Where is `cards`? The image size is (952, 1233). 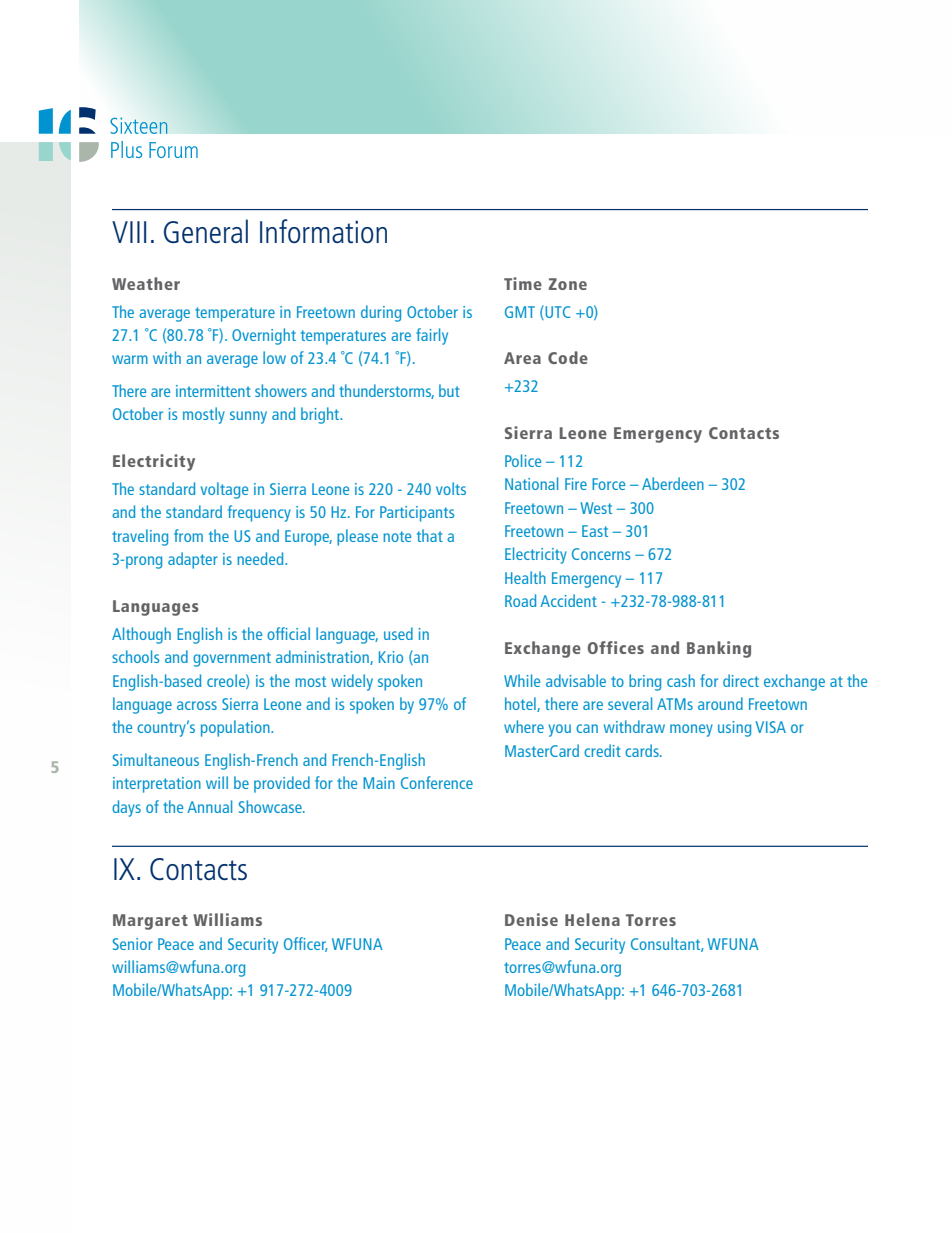
cards is located at coordinates (643, 750).
